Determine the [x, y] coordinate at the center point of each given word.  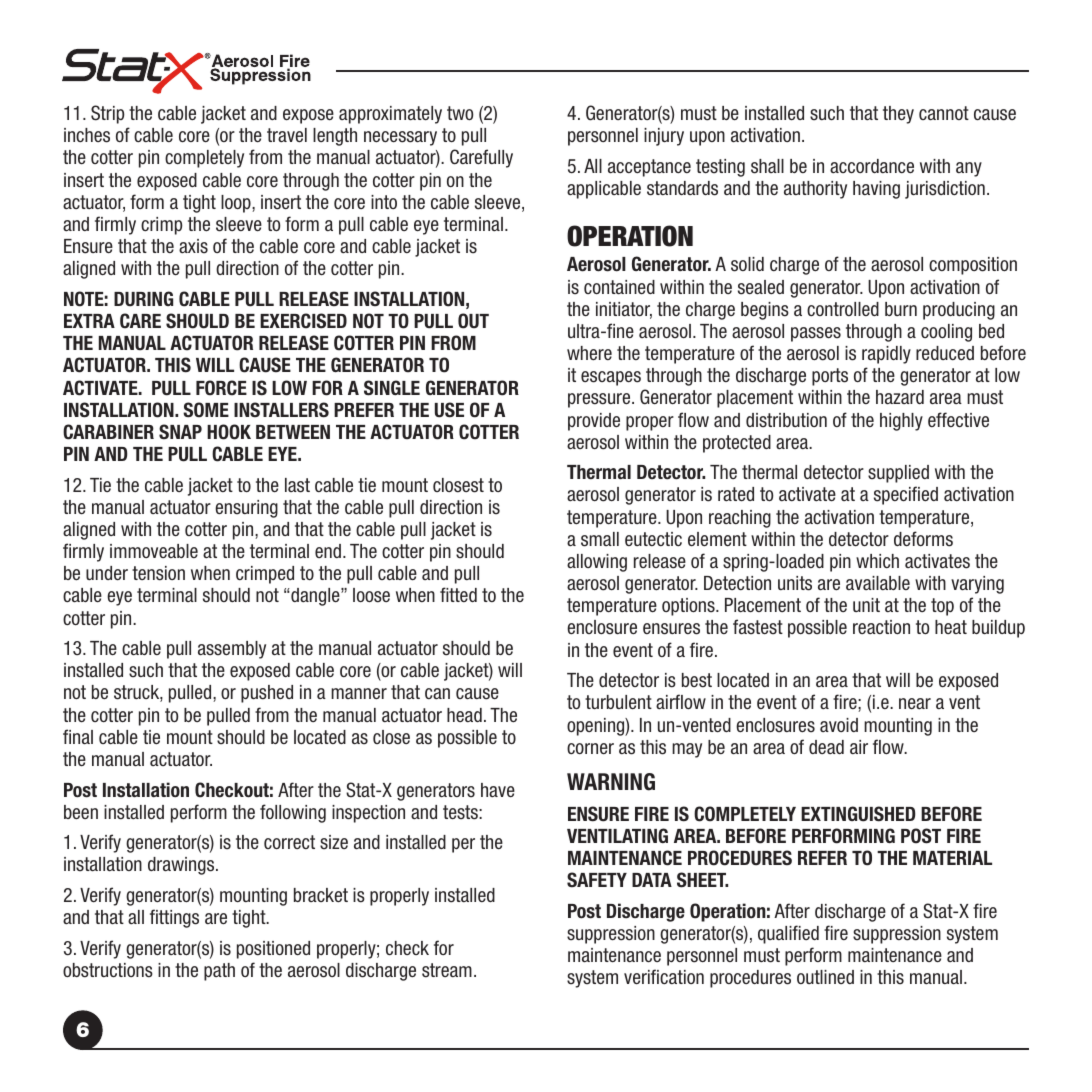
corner [590, 749]
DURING [143, 299]
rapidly [886, 355]
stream [447, 970]
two [460, 113]
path [219, 972]
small [600, 539]
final [78, 737]
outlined [825, 977]
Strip [107, 114]
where [589, 353]
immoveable [154, 551]
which [877, 561]
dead [826, 747]
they [898, 115]
